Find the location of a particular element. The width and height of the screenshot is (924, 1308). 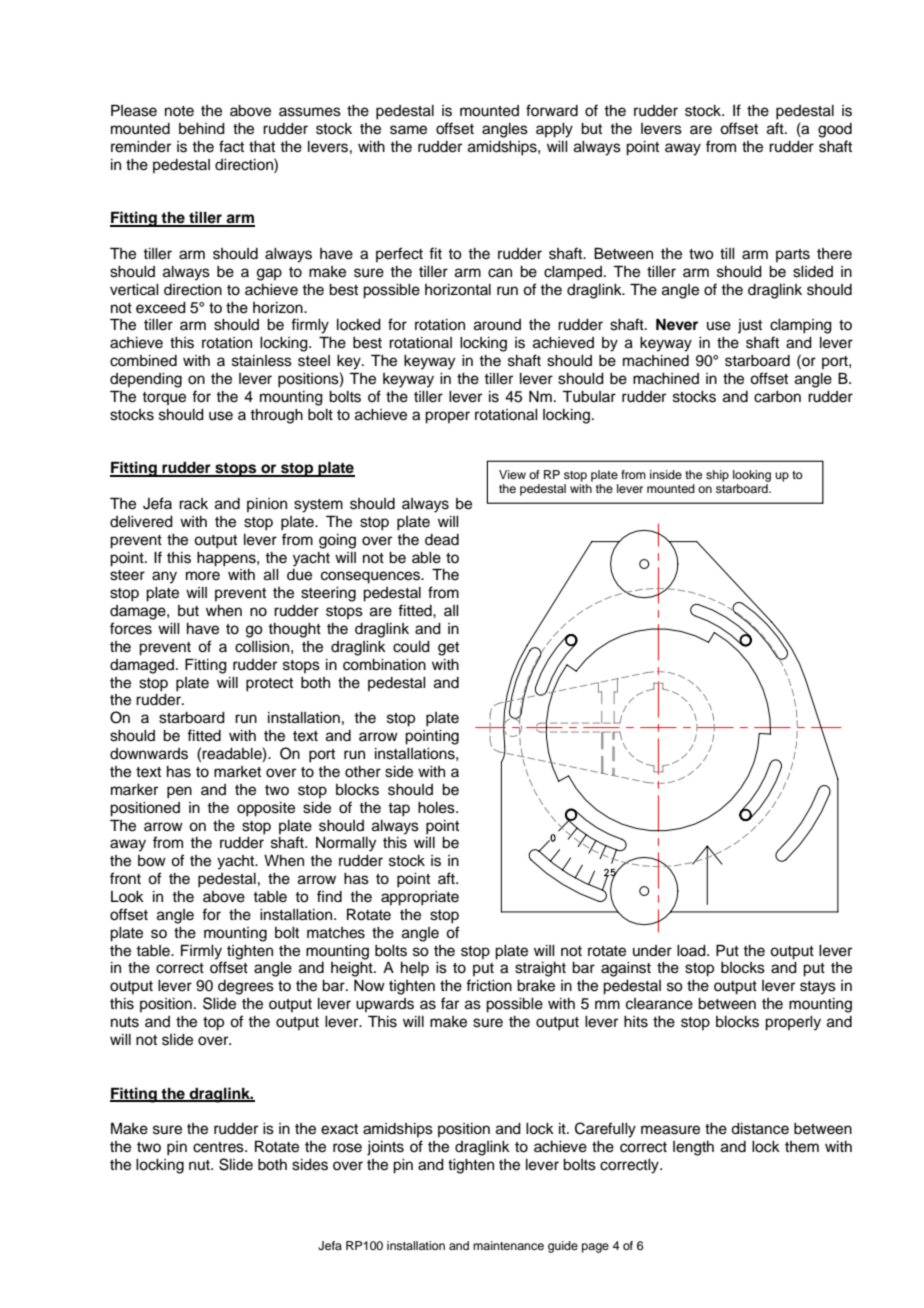

maintenance is located at coordinates (508, 1245).
